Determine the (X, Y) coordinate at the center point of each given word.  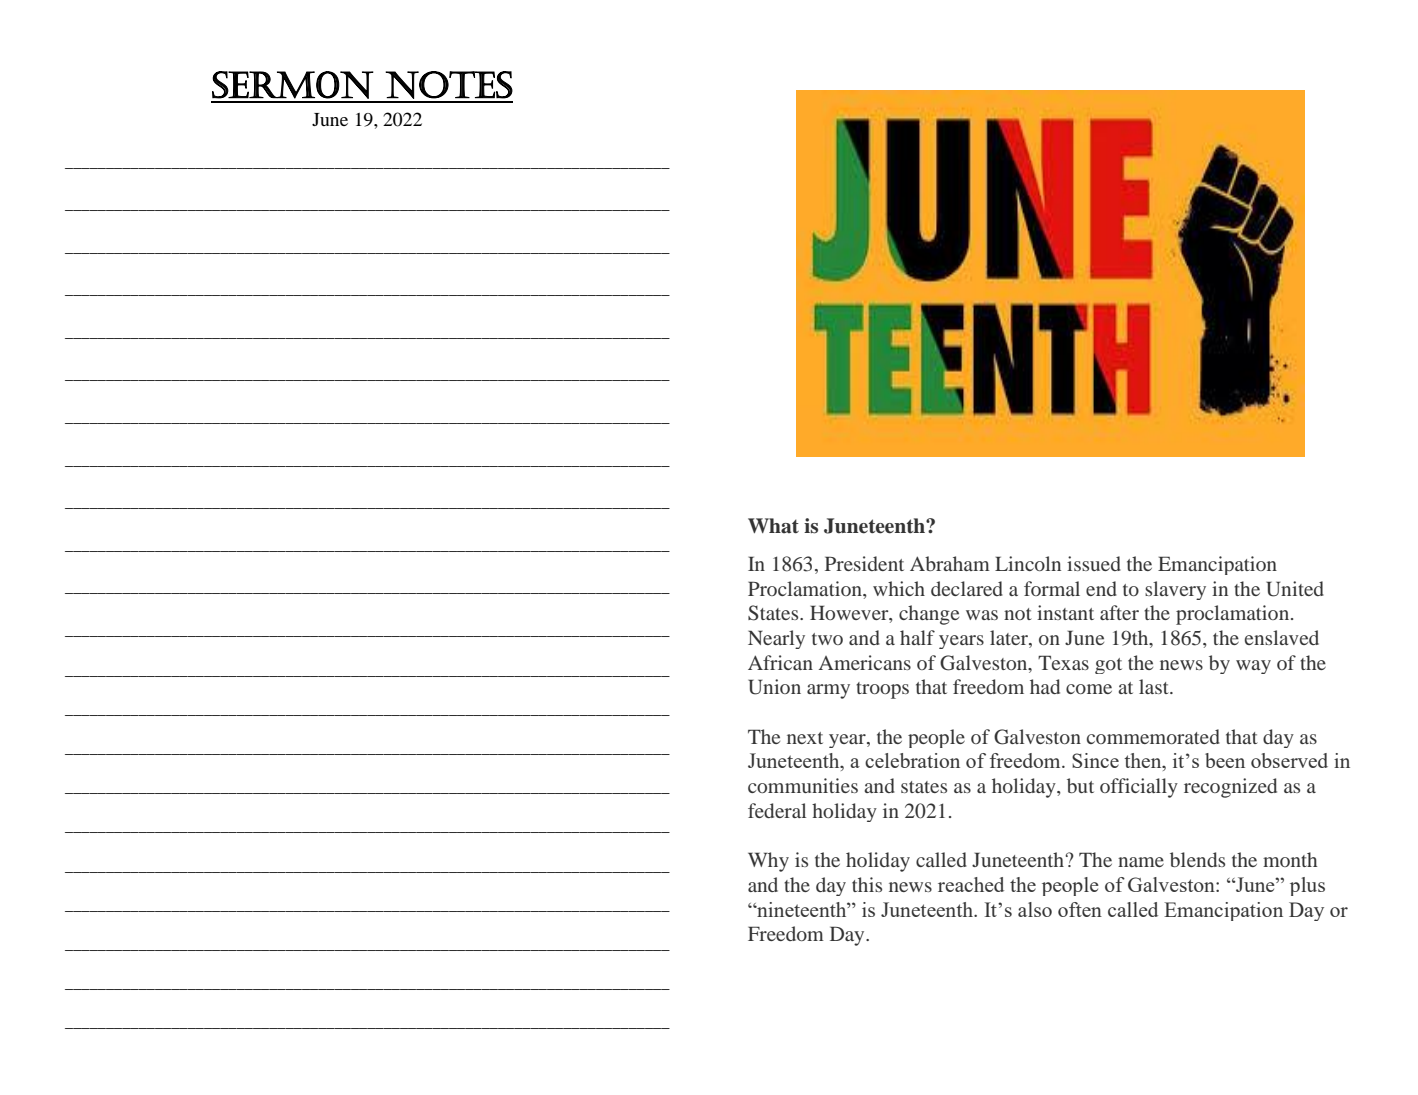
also (1035, 909)
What (773, 526)
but (1080, 785)
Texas (1063, 662)
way (1253, 667)
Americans (865, 662)
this (867, 884)
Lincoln (1028, 563)
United (1295, 589)
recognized (1230, 788)
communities (803, 785)
